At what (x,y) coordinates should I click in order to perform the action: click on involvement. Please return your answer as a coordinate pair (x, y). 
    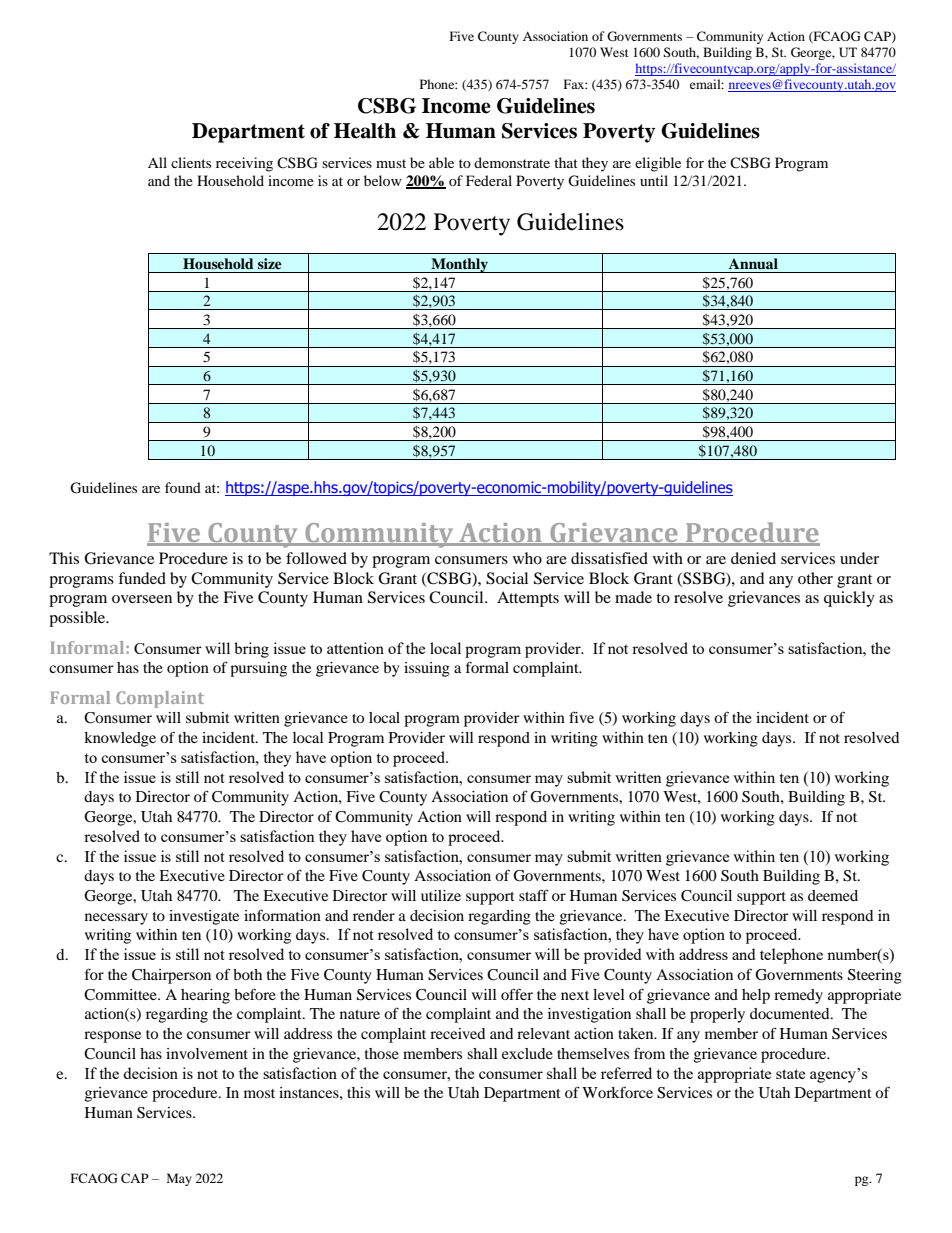
    Looking at the image, I should click on (207, 1053).
